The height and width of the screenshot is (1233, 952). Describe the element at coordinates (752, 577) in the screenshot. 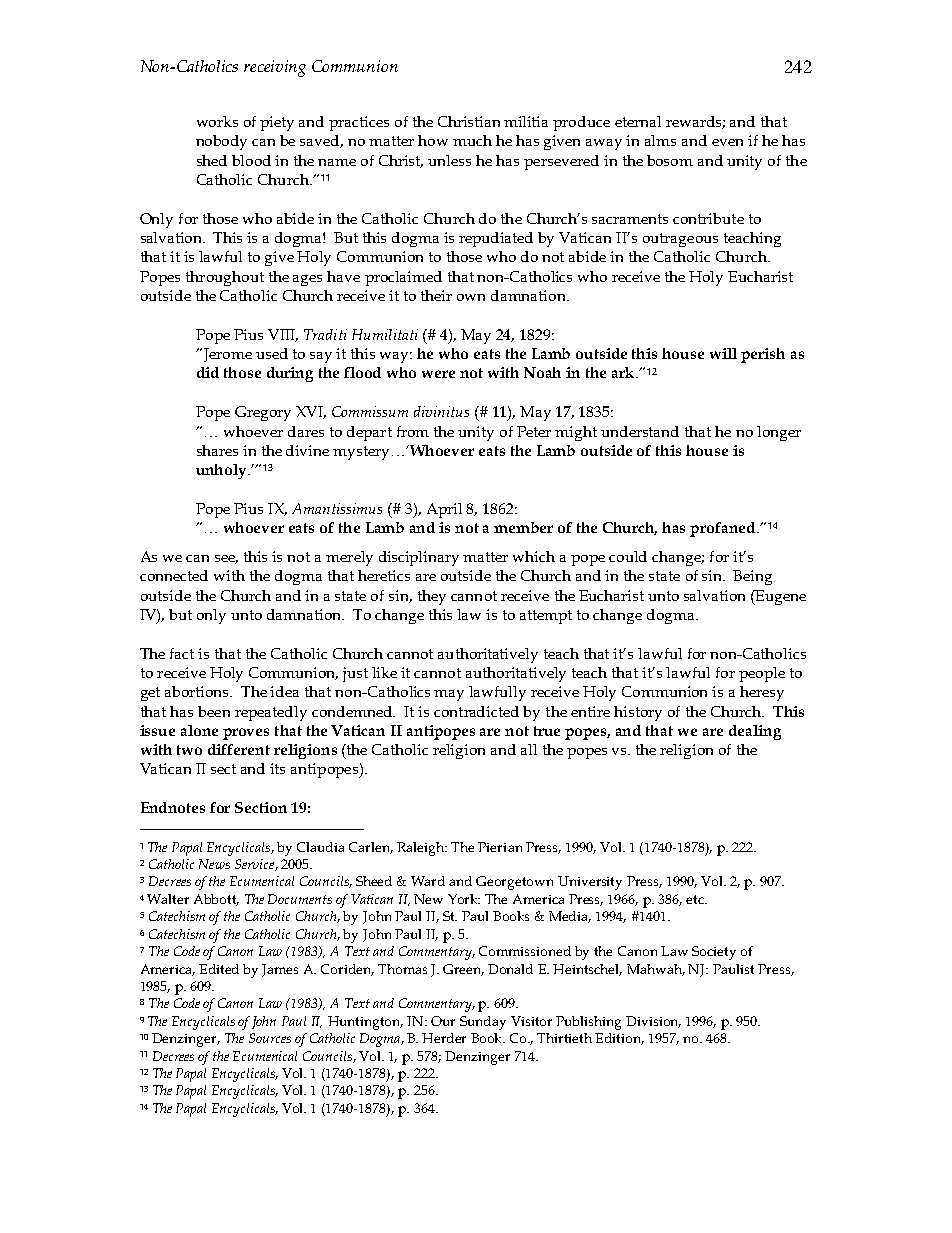

I see `Being` at that location.
